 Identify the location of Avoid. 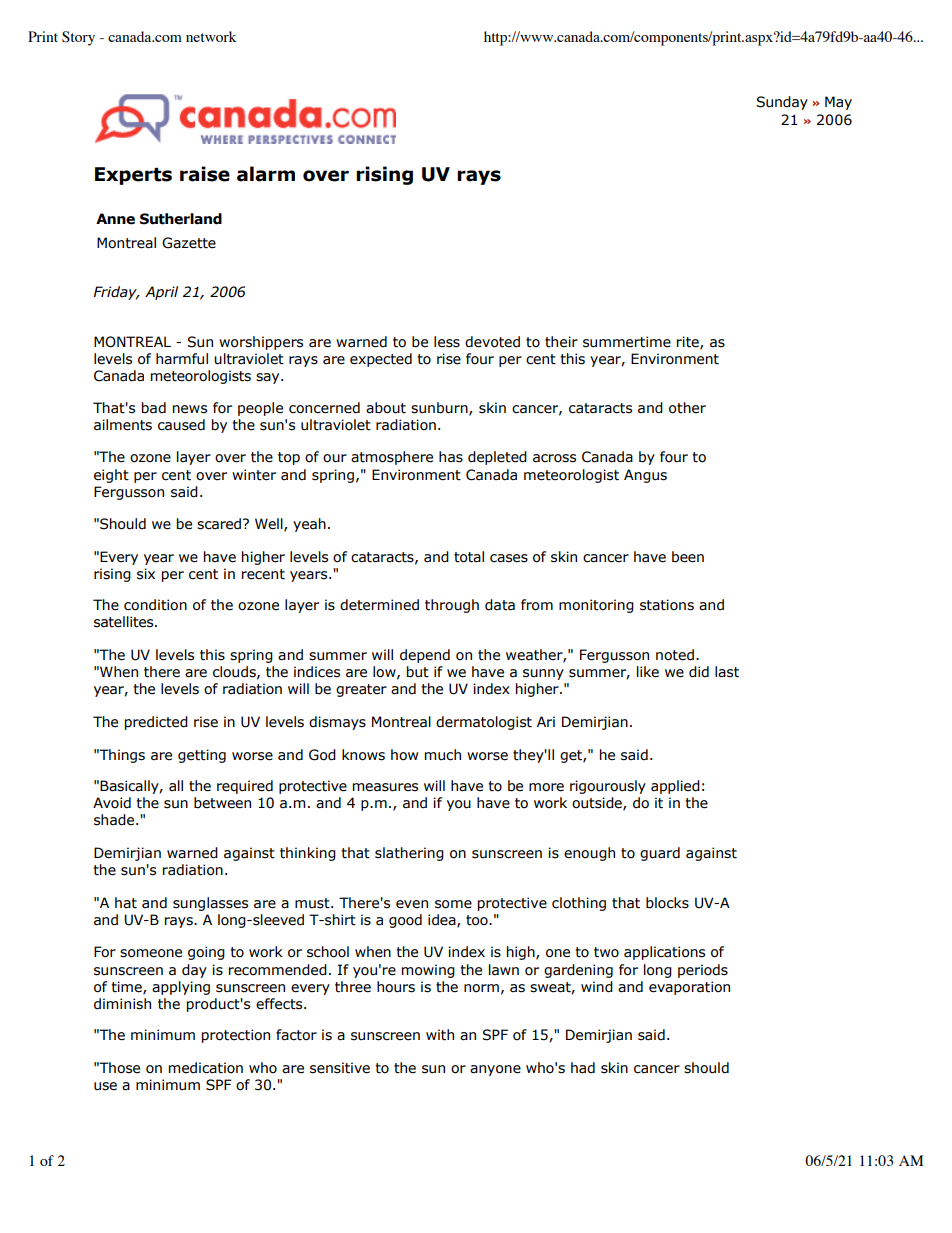
(112, 803).
